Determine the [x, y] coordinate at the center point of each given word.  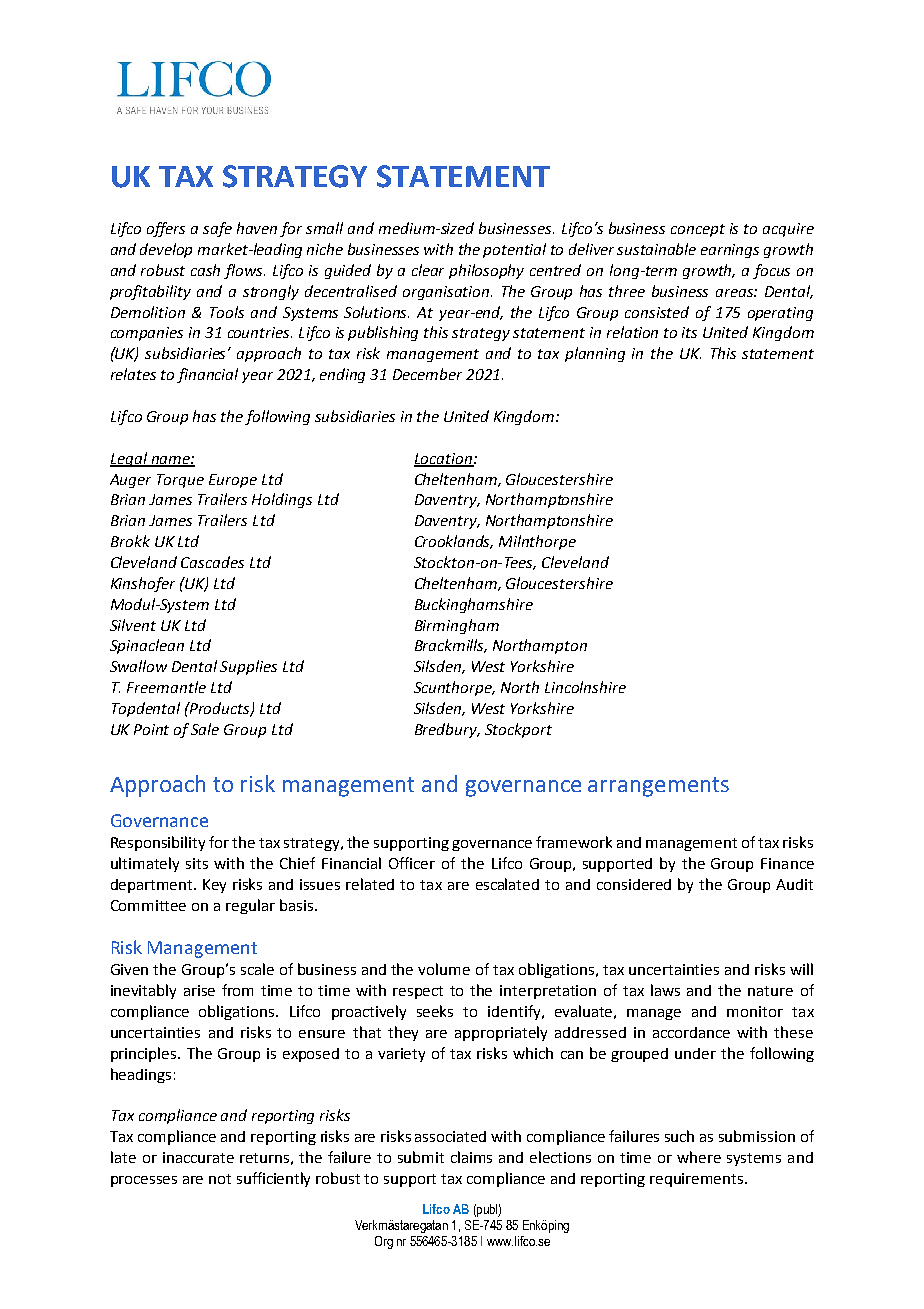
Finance [787, 863]
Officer [412, 863]
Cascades [212, 562]
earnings [730, 251]
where [699, 1157]
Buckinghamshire [474, 605]
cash [205, 270]
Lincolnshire [585, 687]
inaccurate [198, 1157]
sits [197, 863]
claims [471, 1157]
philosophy [486, 271]
